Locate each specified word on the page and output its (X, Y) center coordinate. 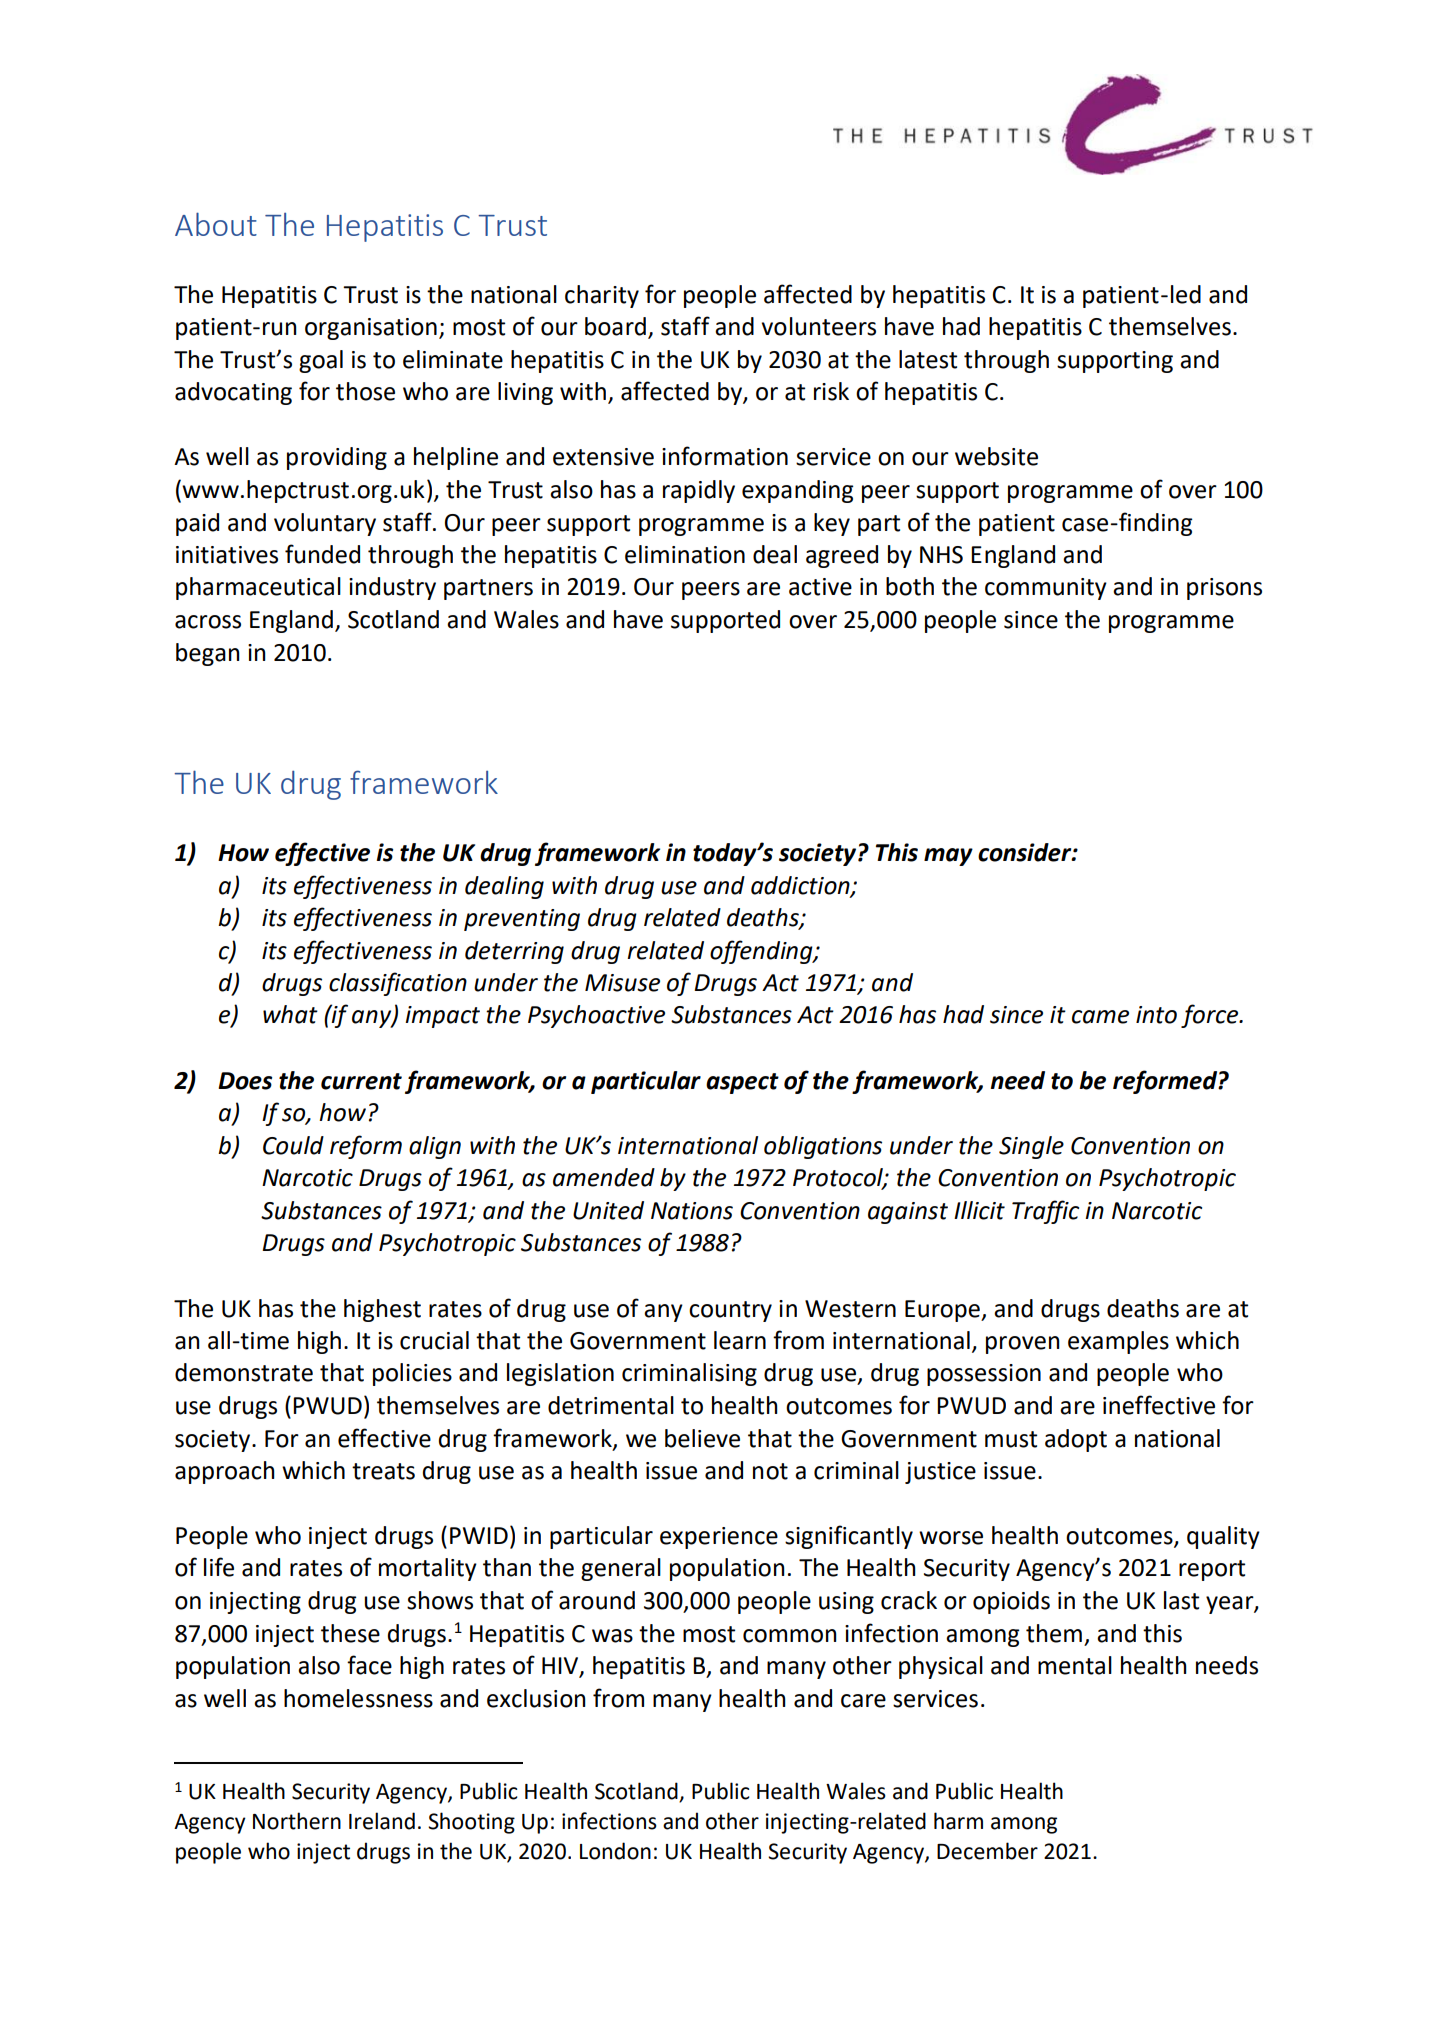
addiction (801, 886)
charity (602, 296)
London (615, 1851)
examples (1118, 1342)
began (208, 654)
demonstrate (244, 1372)
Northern (297, 1821)
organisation (371, 329)
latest (928, 359)
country (730, 1311)
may (948, 857)
